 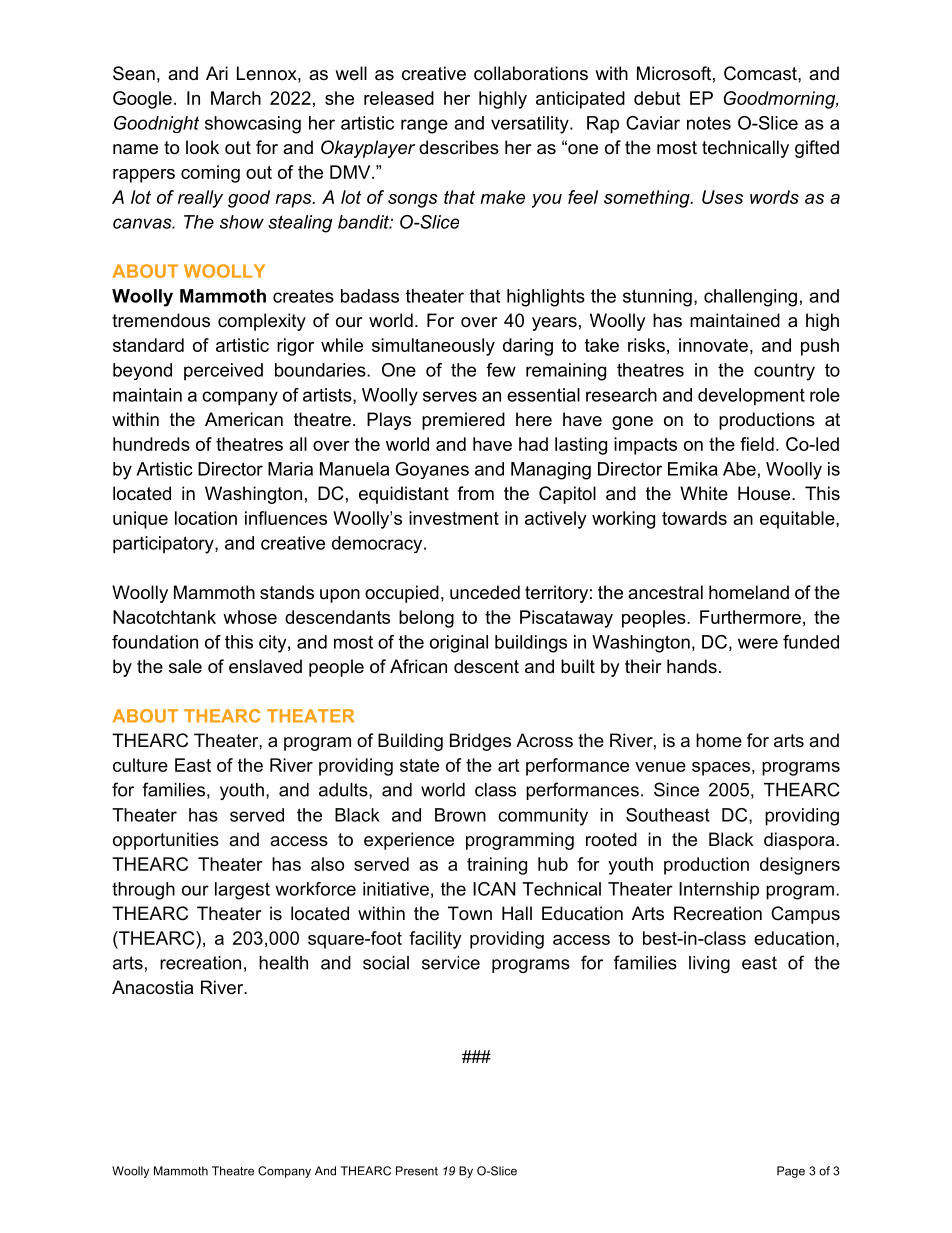 I want to click on hundreds, so click(x=151, y=444).
